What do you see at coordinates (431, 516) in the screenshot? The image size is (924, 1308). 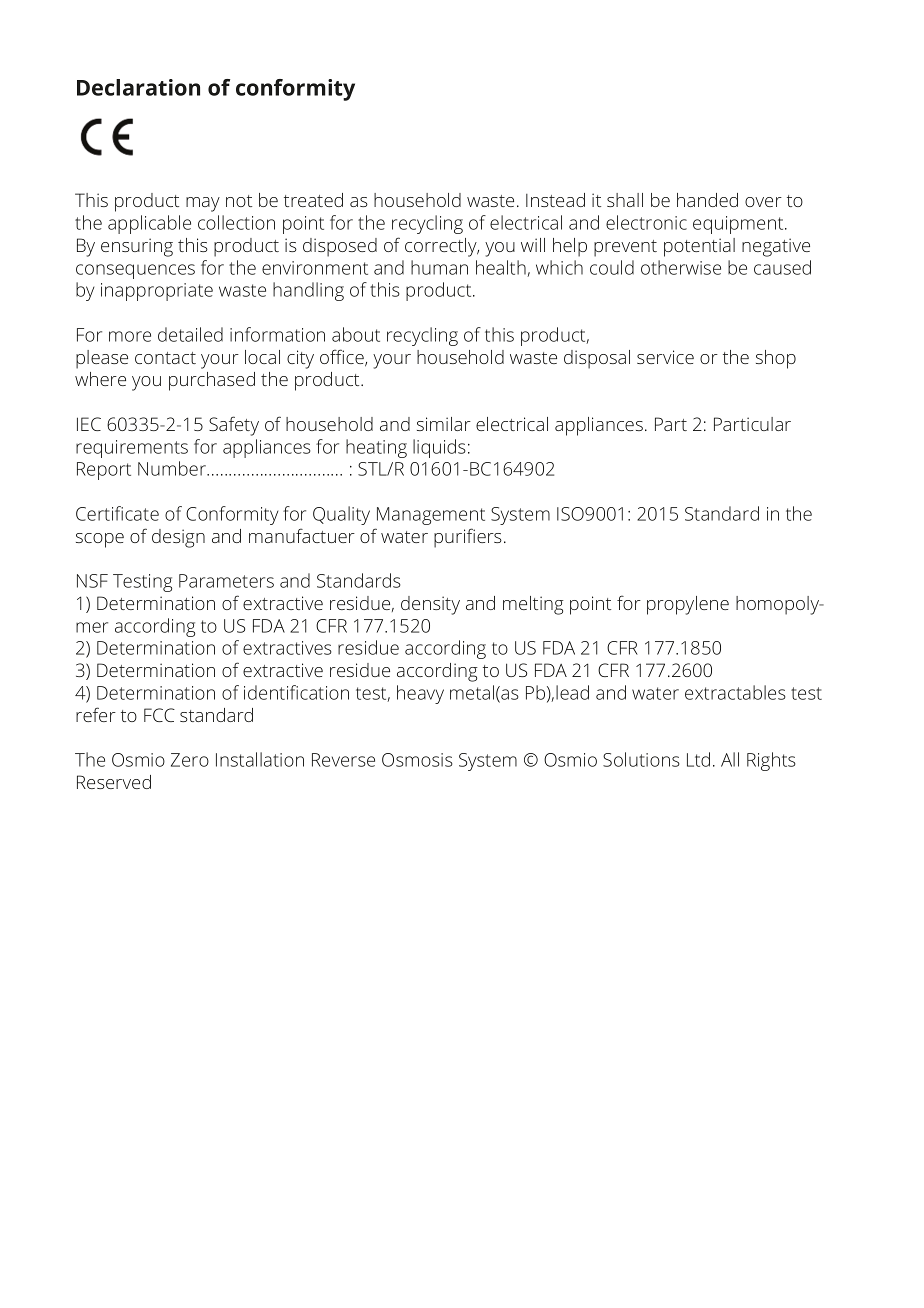 I see `Management` at bounding box center [431, 516].
